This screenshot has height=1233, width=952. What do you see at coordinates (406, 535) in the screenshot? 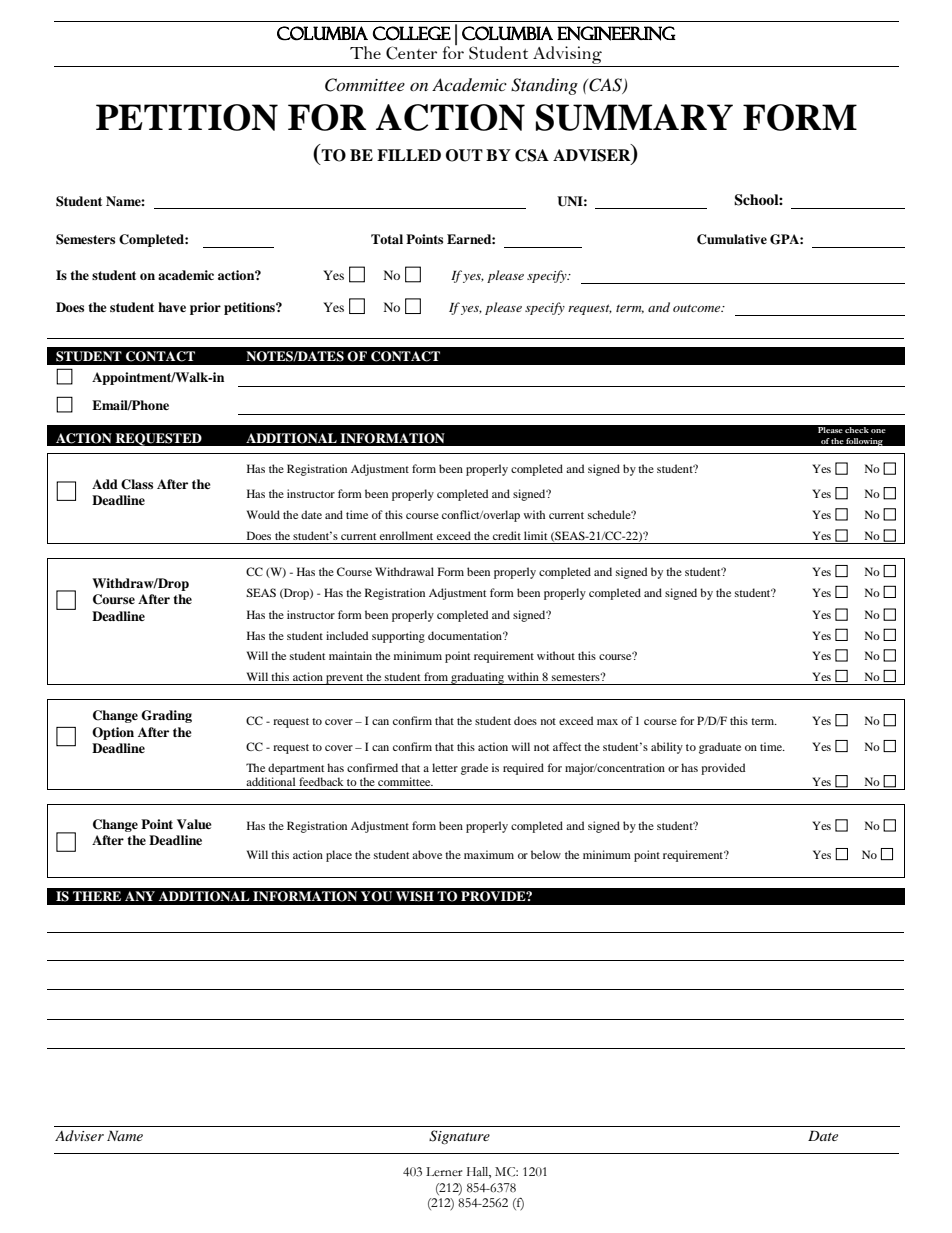
I see `enrollment` at bounding box center [406, 535].
